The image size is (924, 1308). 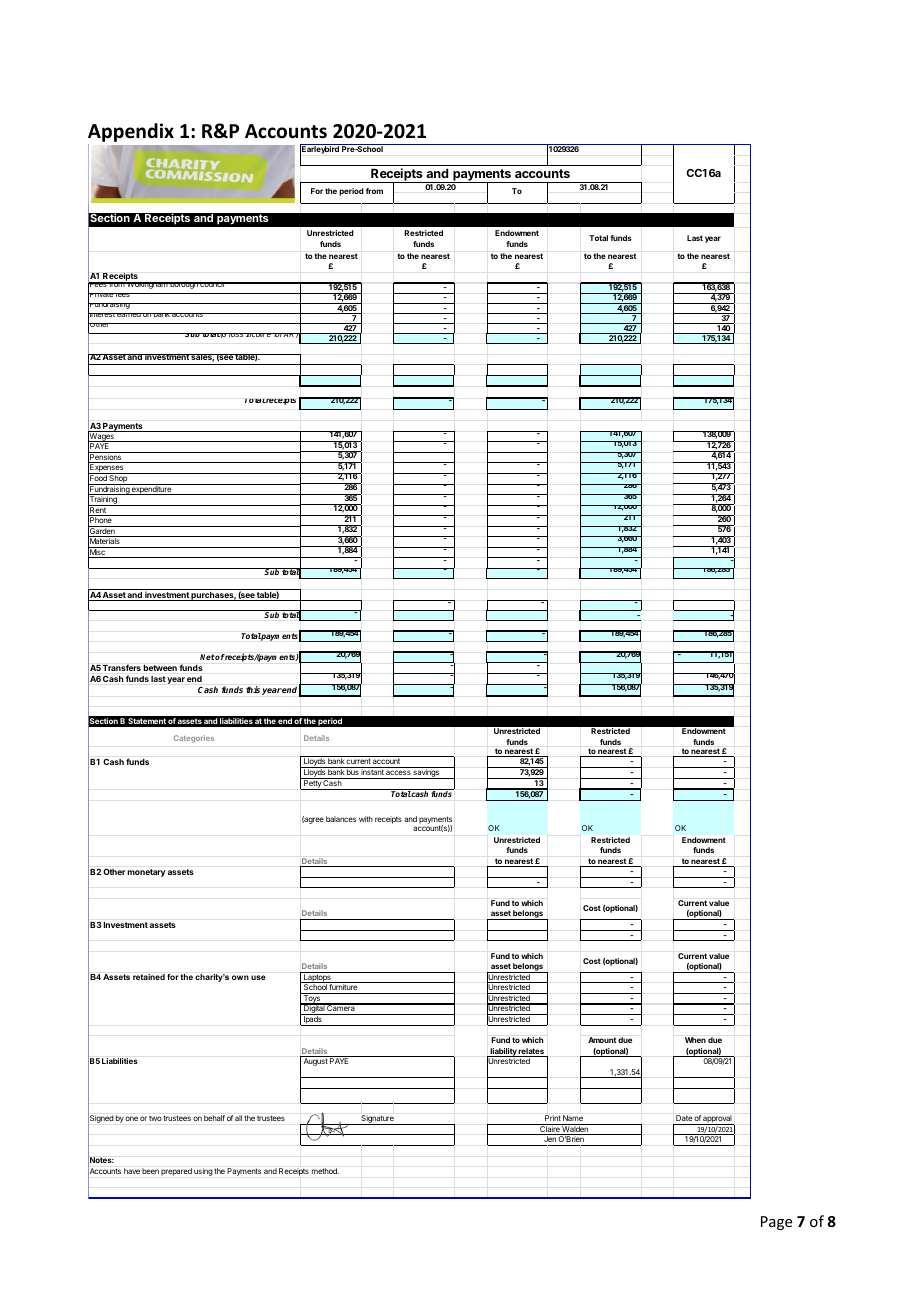 I want to click on this, so click(x=253, y=689).
